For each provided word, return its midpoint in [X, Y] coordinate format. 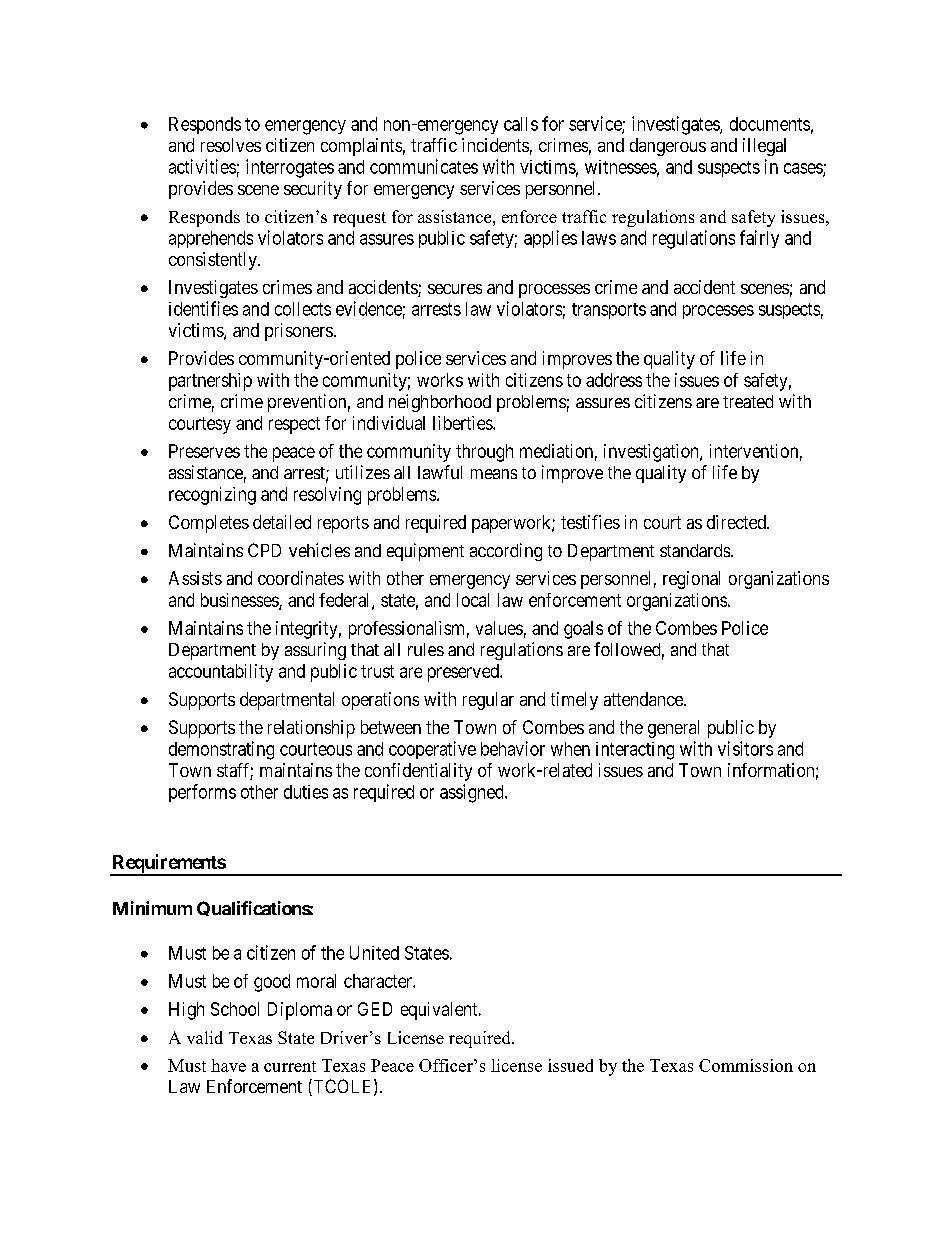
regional [691, 580]
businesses [240, 601]
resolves [231, 145]
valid [205, 1037]
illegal [764, 147]
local [473, 600]
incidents [495, 145]
